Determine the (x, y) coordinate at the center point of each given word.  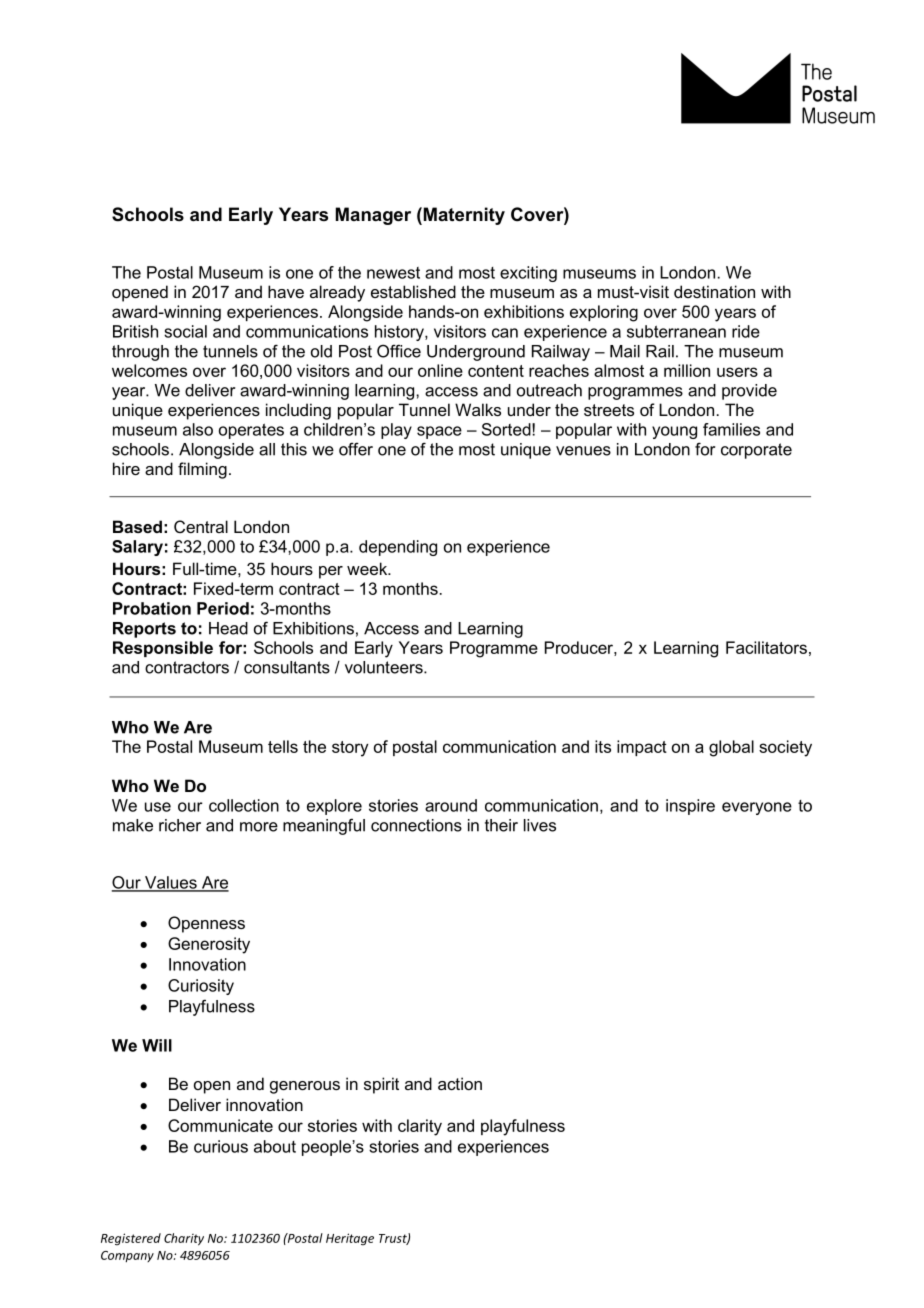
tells (283, 746)
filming (202, 470)
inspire (690, 807)
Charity (184, 1239)
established (413, 291)
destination (714, 291)
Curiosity (201, 987)
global (731, 748)
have (286, 291)
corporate (756, 451)
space (439, 432)
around (451, 805)
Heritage (350, 1239)
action (460, 1083)
